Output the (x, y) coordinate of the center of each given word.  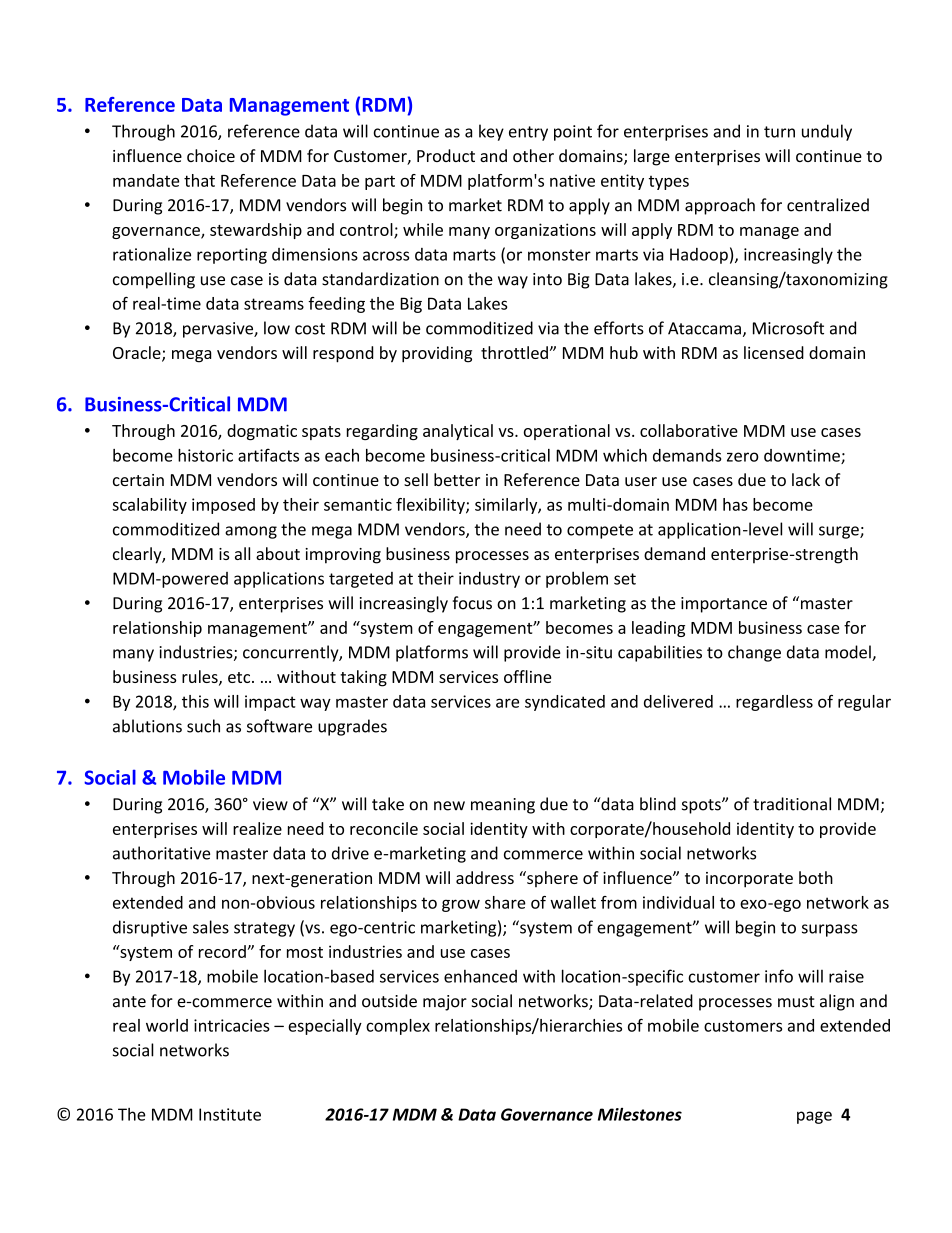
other (533, 155)
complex (398, 1027)
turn (779, 132)
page (814, 1117)
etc (240, 677)
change (754, 653)
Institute (230, 1114)
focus (472, 603)
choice (211, 155)
